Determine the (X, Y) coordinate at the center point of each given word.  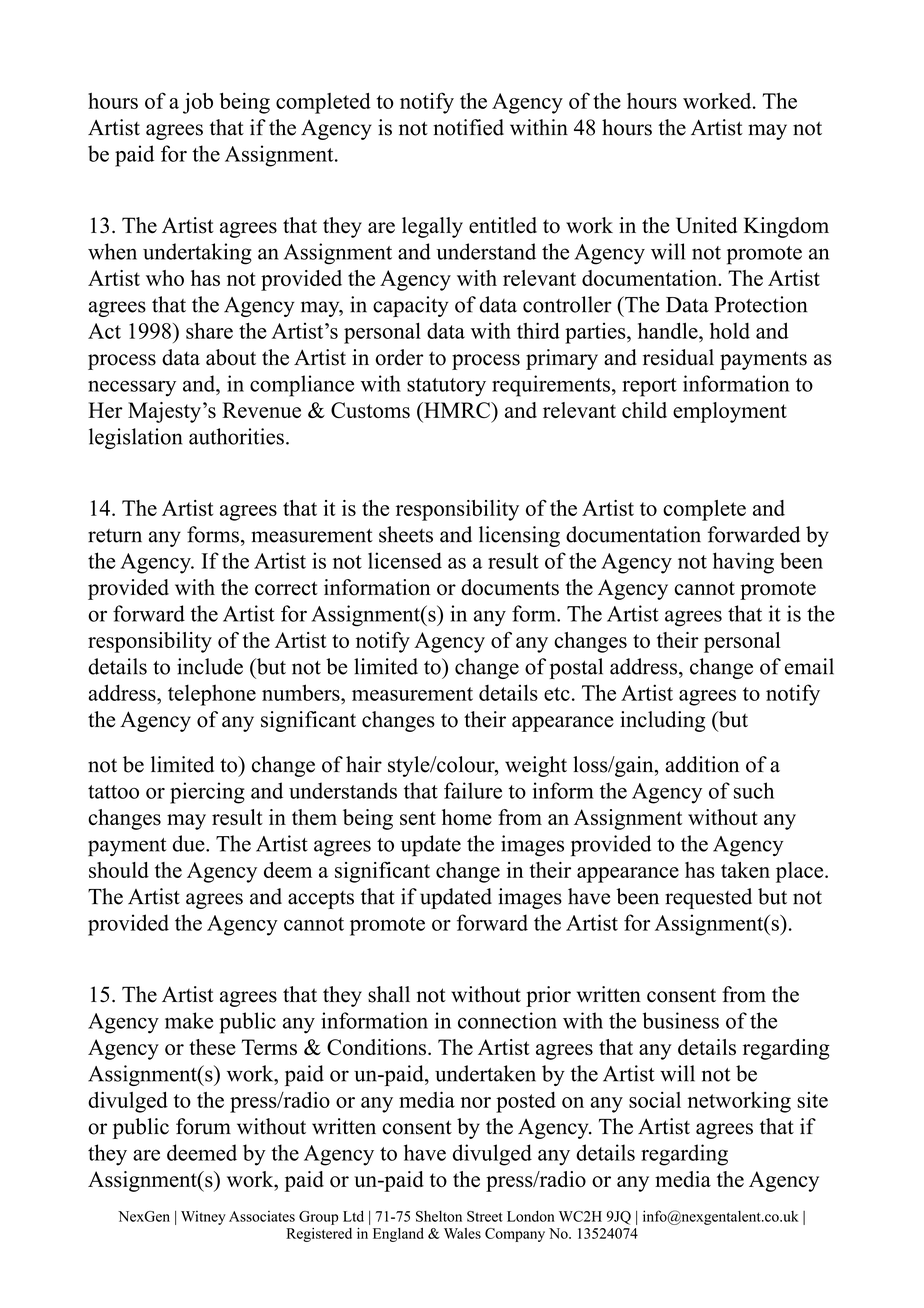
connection (507, 1020)
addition (702, 764)
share (209, 330)
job (198, 103)
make (189, 1020)
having (743, 563)
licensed (405, 560)
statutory (446, 387)
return (115, 536)
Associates (262, 1216)
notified (468, 127)
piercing (207, 793)
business (681, 1020)
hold (730, 330)
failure (473, 790)
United (706, 225)
